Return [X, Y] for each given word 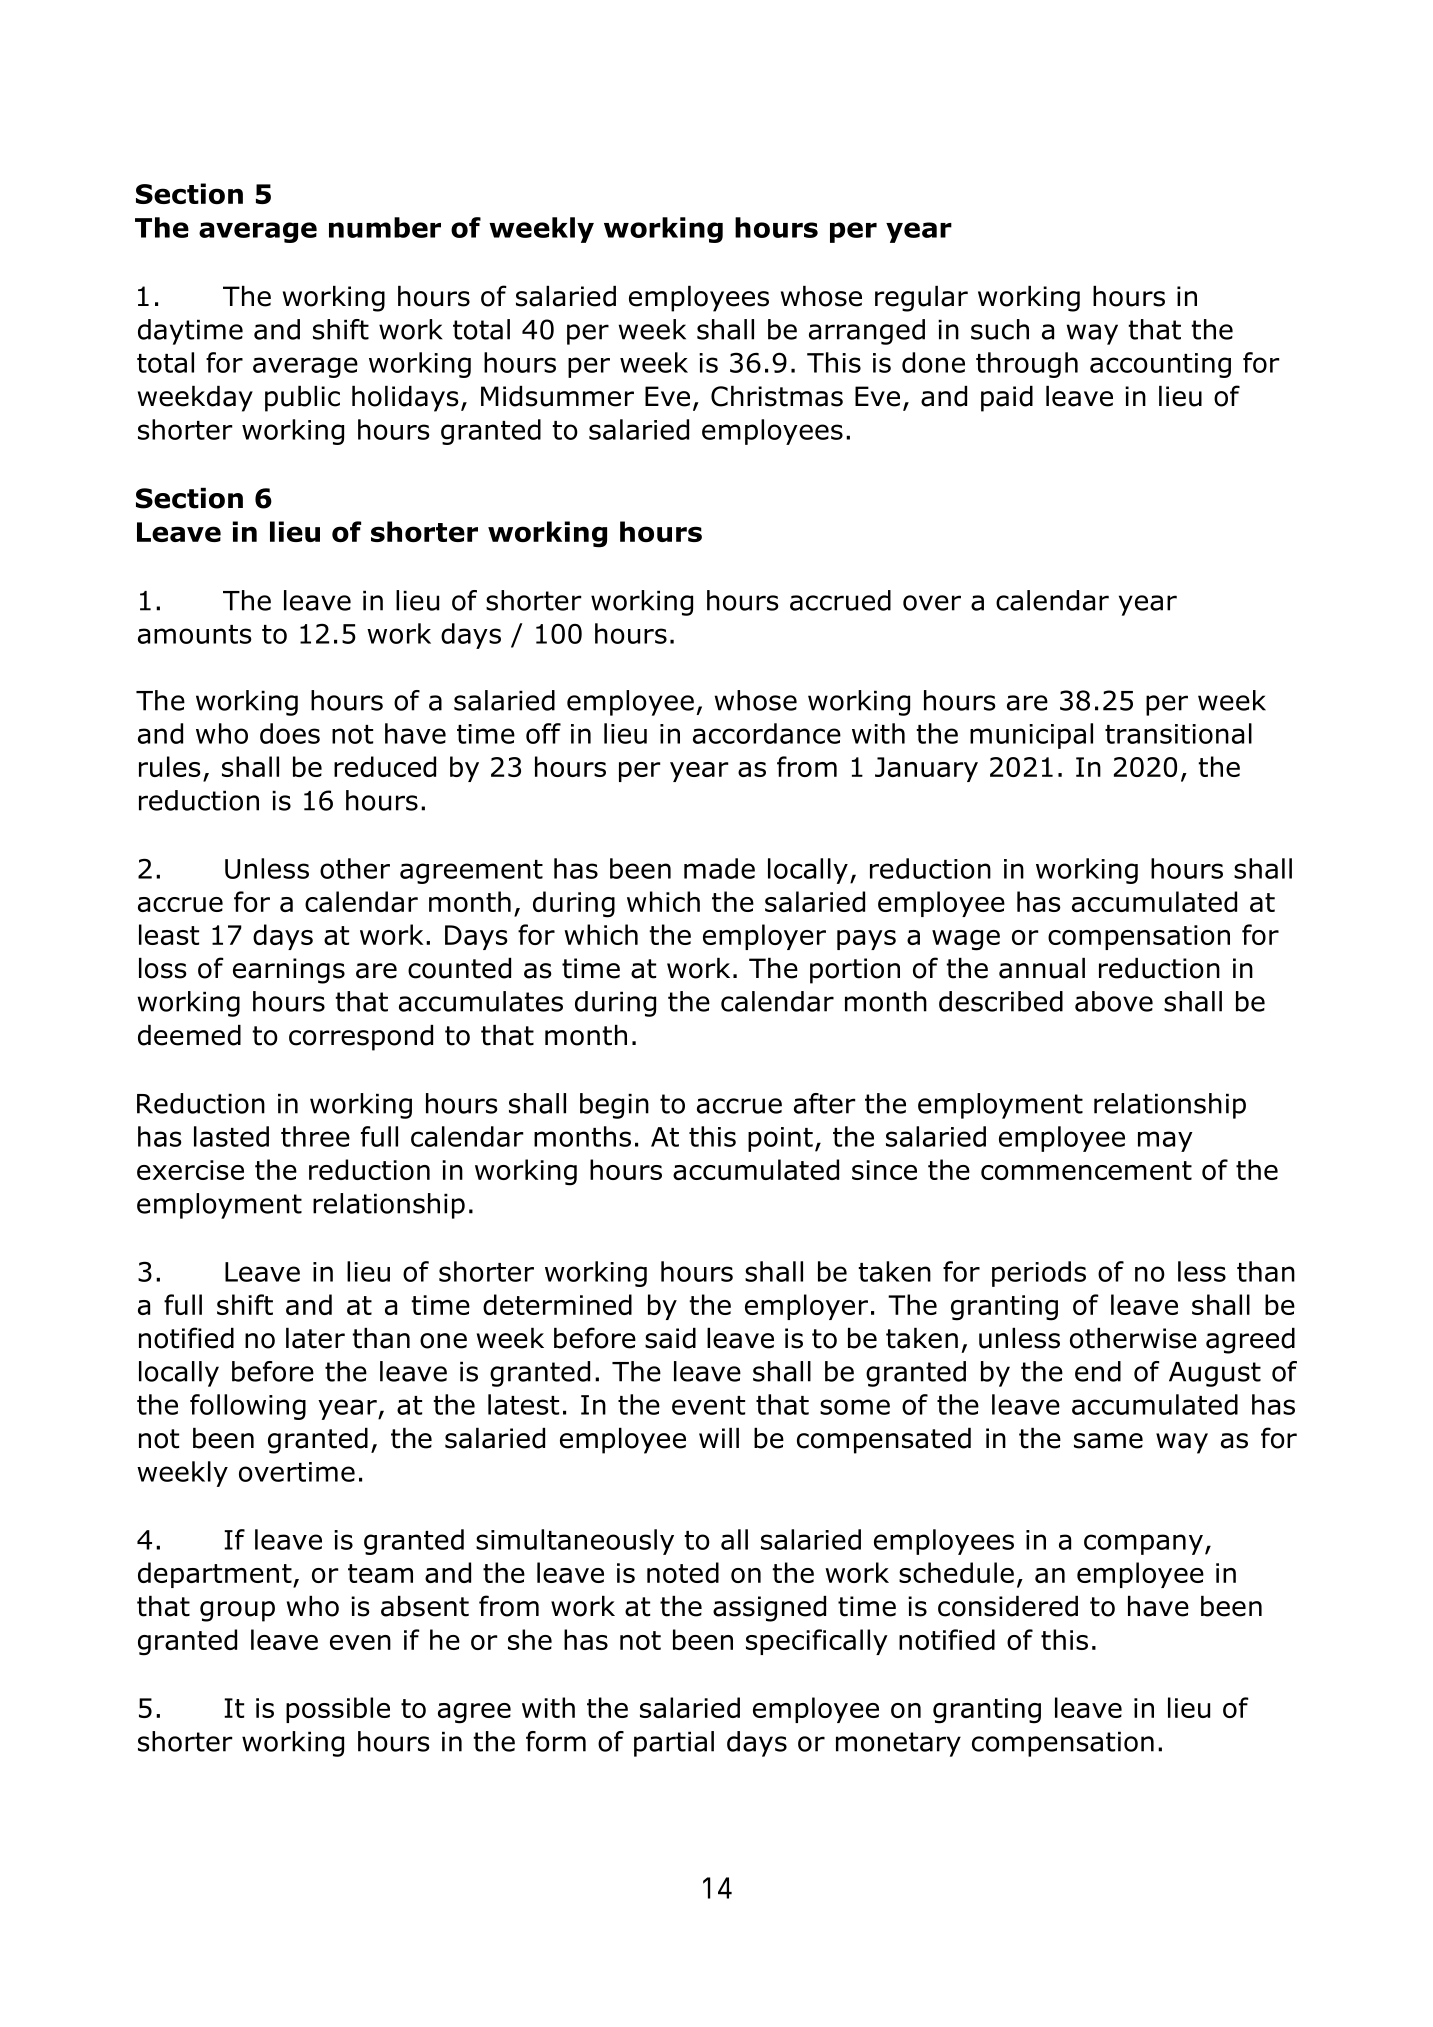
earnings [289, 971]
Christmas [777, 396]
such [1000, 329]
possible [338, 1710]
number [385, 227]
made [719, 868]
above [1114, 1001]
